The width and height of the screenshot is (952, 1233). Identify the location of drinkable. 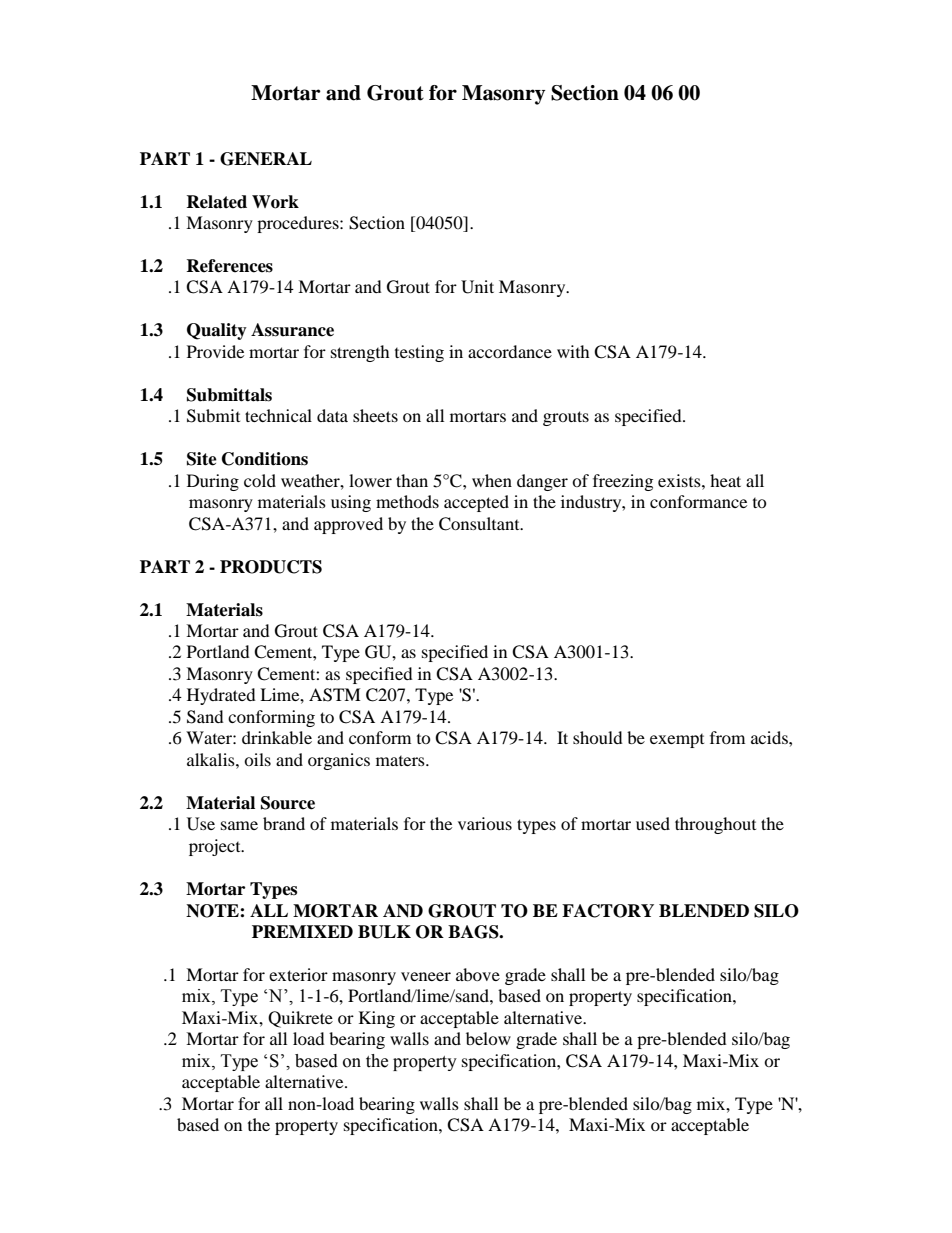
(277, 737).
